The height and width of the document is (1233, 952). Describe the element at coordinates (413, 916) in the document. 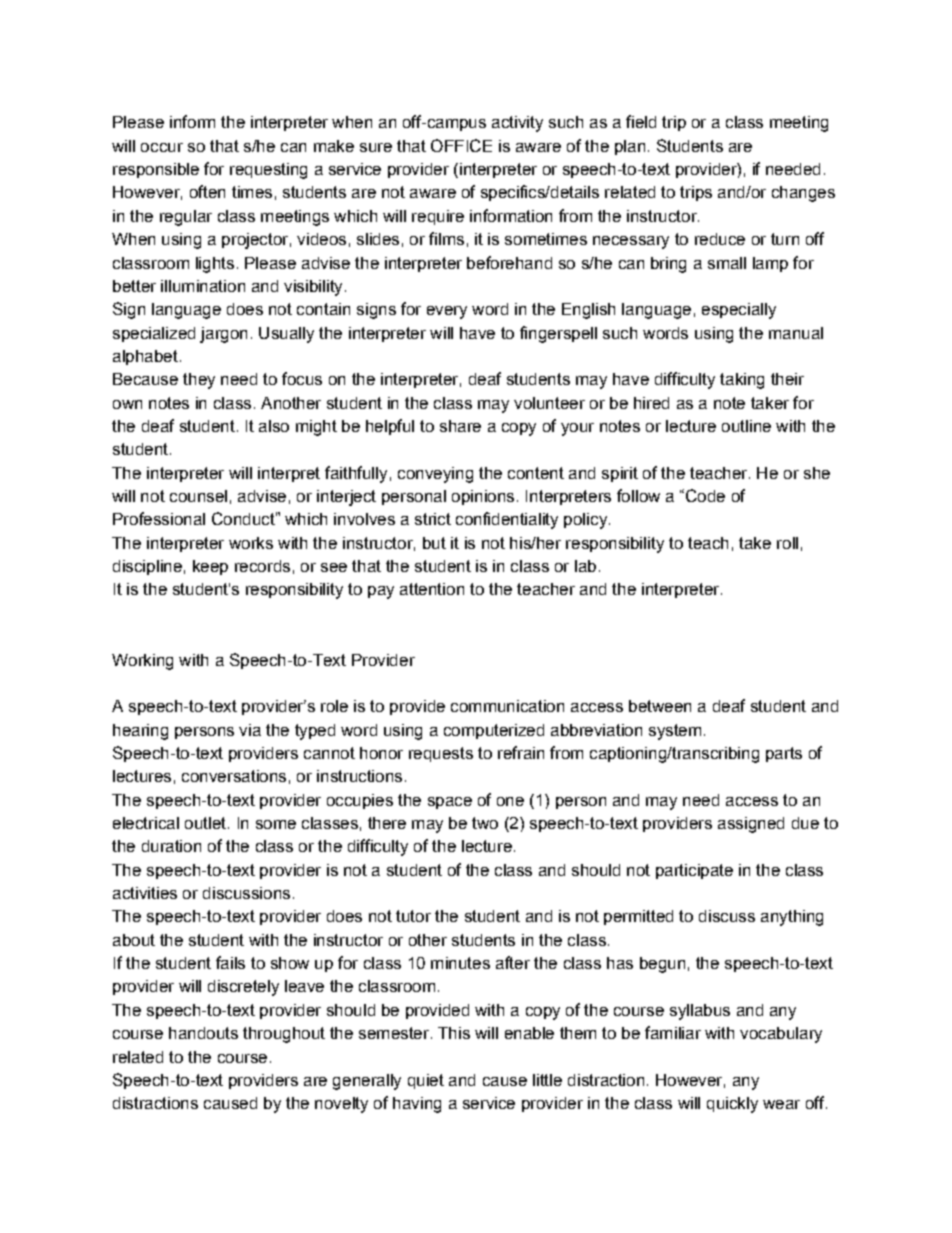

I see `tutor` at that location.
